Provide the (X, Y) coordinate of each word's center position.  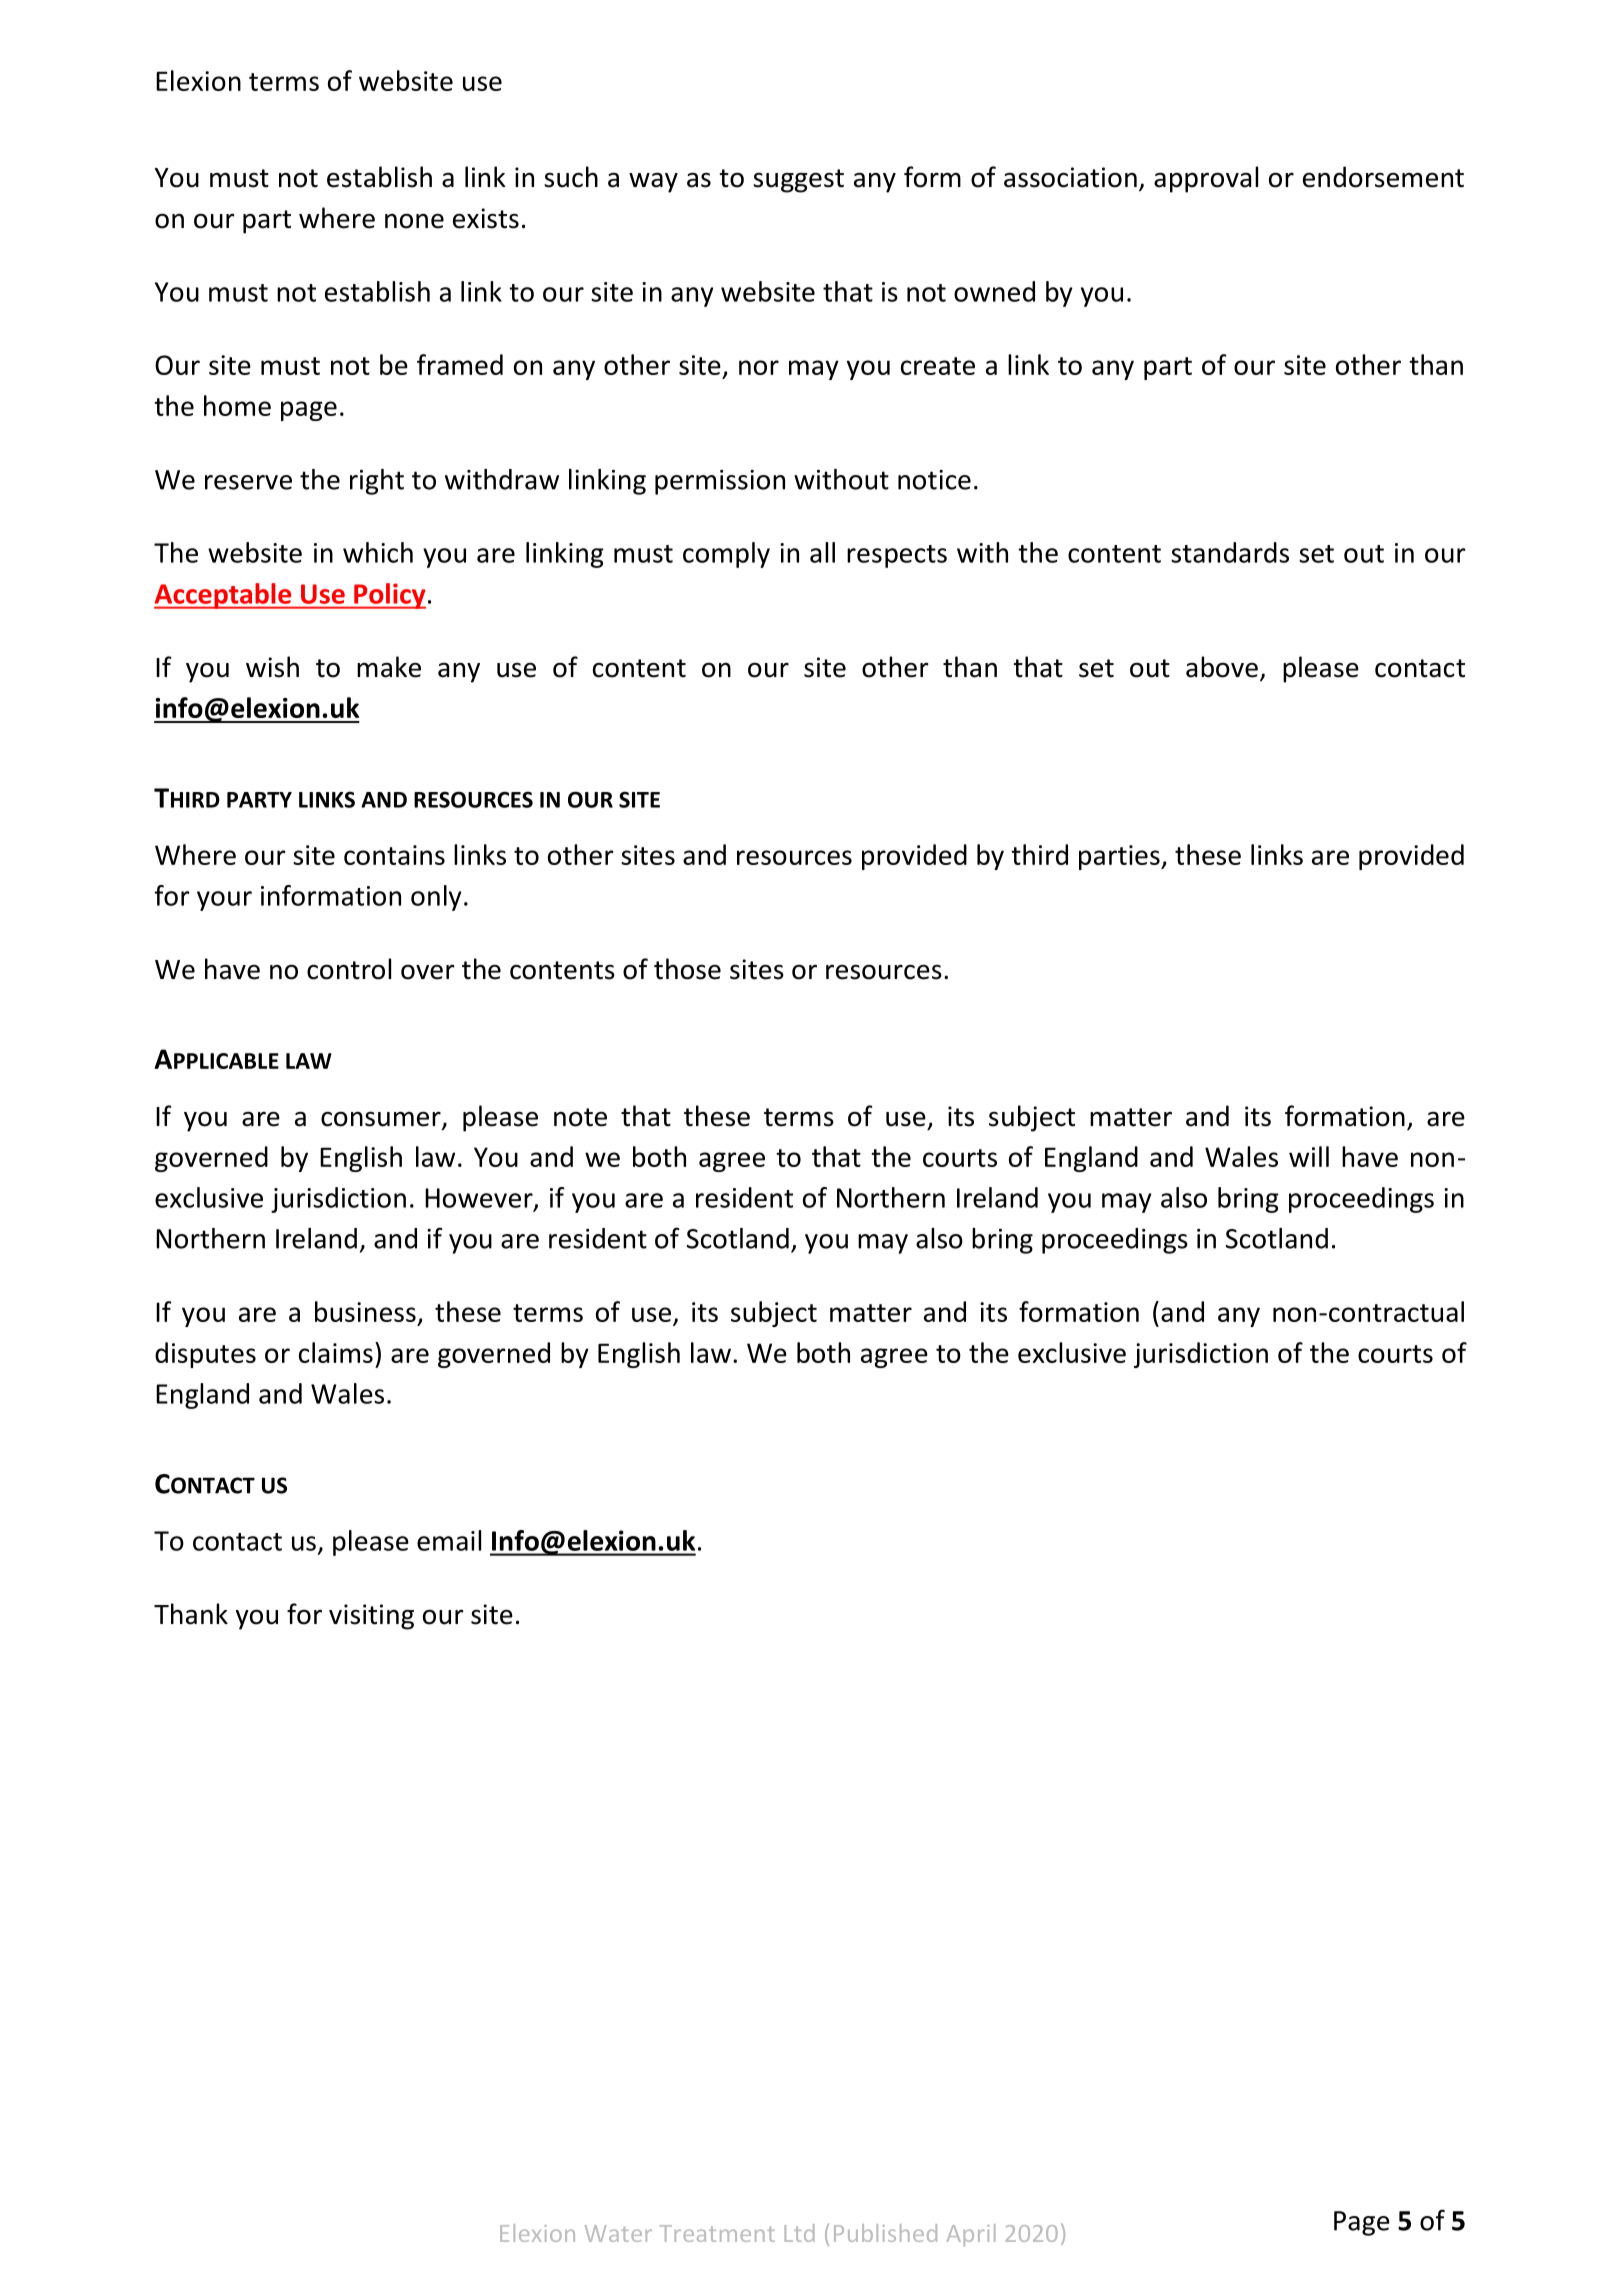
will (1309, 1156)
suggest (798, 181)
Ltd (799, 2233)
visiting (371, 1617)
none (414, 221)
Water (618, 2233)
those (687, 969)
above (1222, 667)
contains (394, 855)
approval (1206, 179)
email (449, 1540)
